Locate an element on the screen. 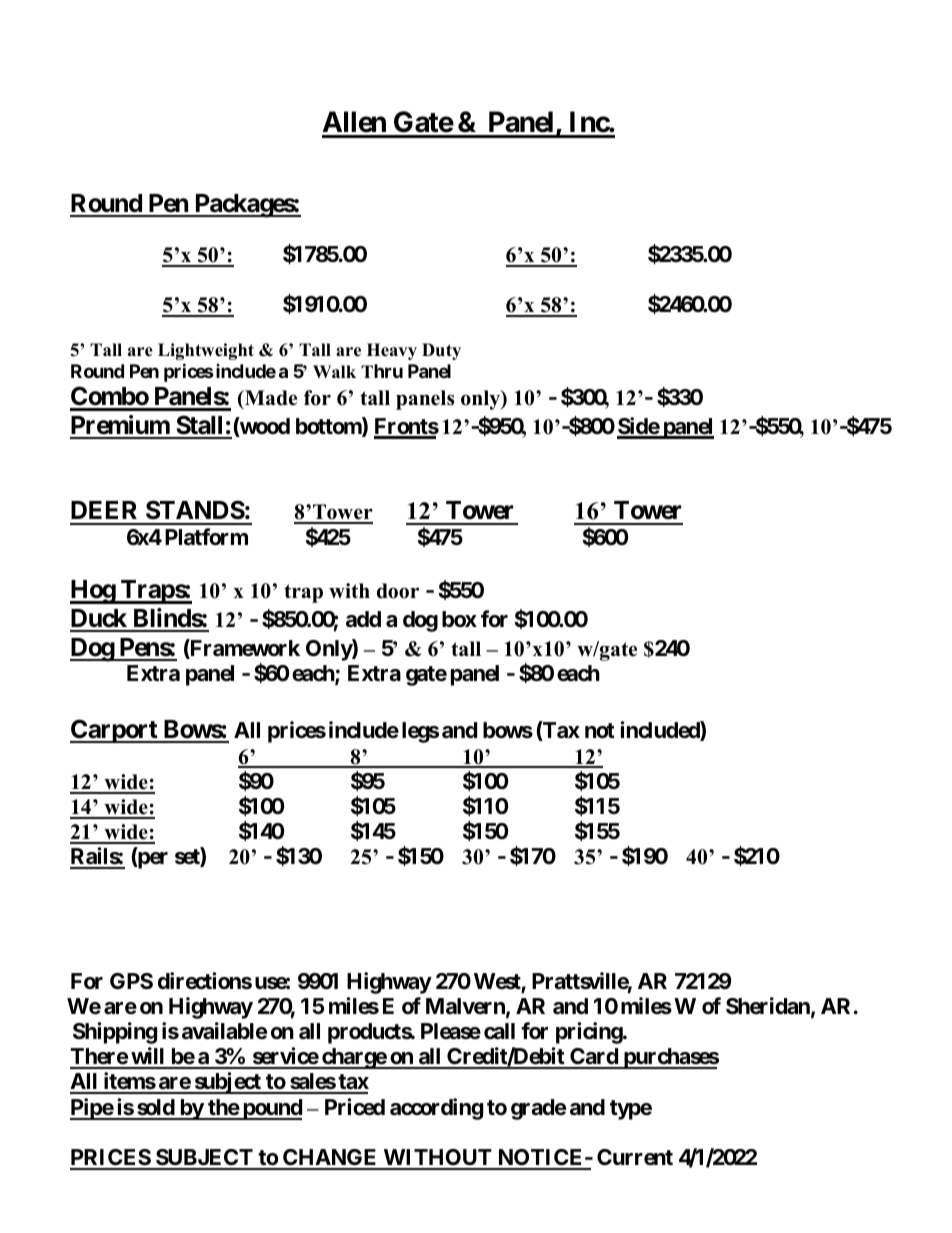 The image size is (952, 1233). box is located at coordinates (459, 619).
